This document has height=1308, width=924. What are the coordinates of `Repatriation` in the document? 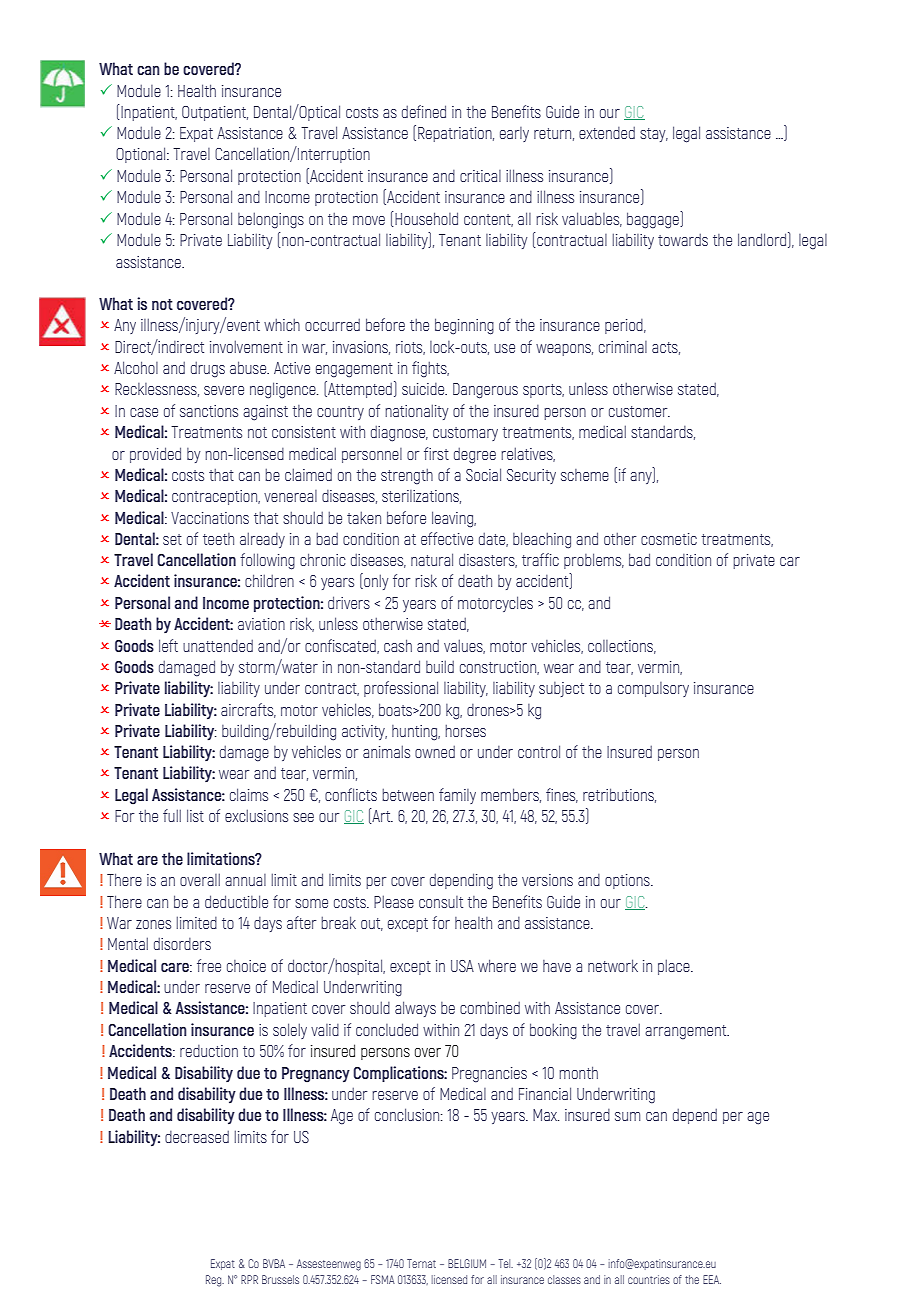 It's located at (456, 134).
